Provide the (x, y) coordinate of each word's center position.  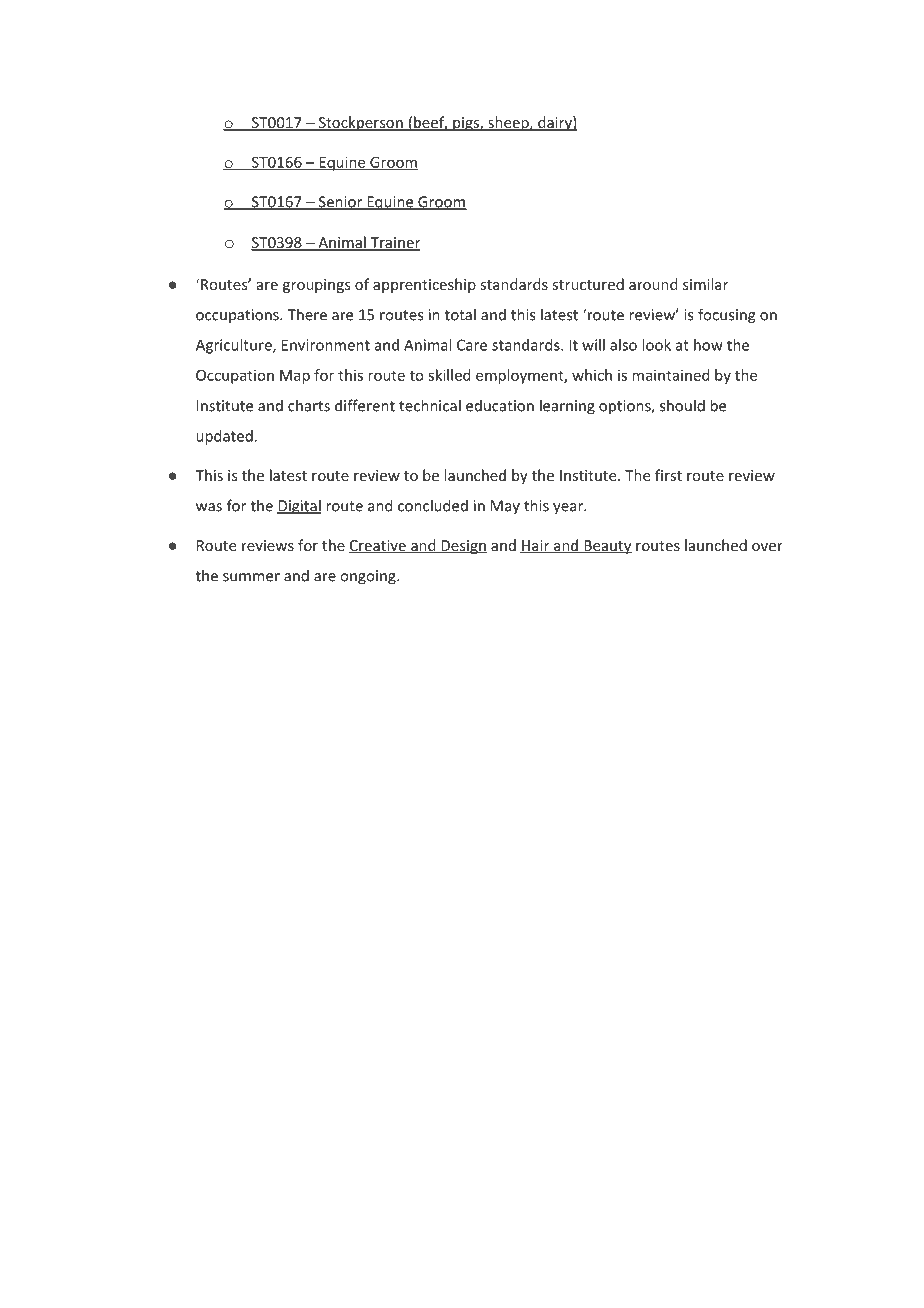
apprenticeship (424, 285)
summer (251, 577)
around (653, 284)
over (767, 547)
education (500, 405)
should (682, 405)
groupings (316, 286)
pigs (466, 124)
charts (309, 405)
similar (705, 284)
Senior (340, 203)
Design (463, 547)
